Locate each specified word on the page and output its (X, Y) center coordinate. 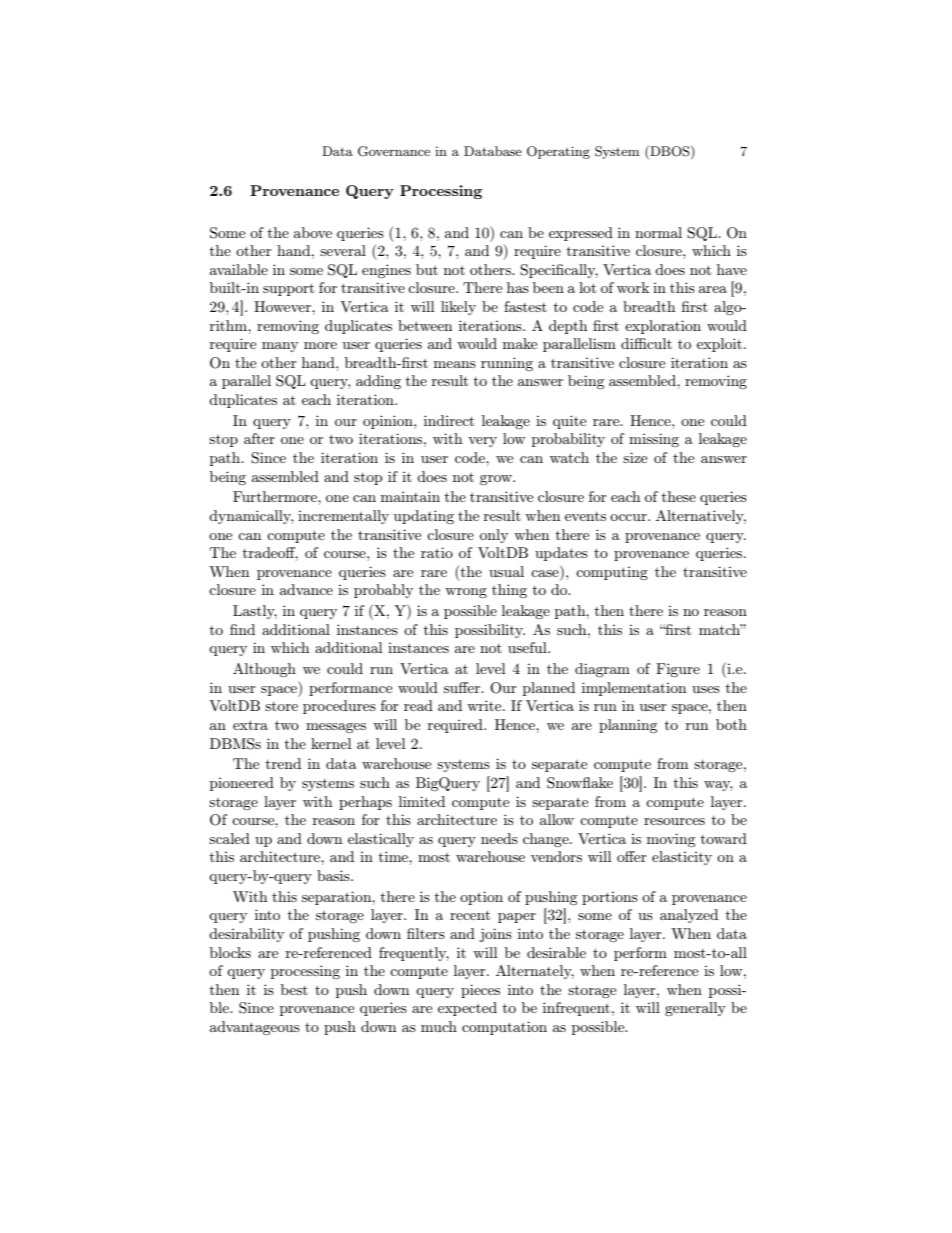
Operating (558, 152)
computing (612, 573)
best (294, 989)
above (313, 232)
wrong (466, 593)
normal (658, 232)
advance (306, 589)
